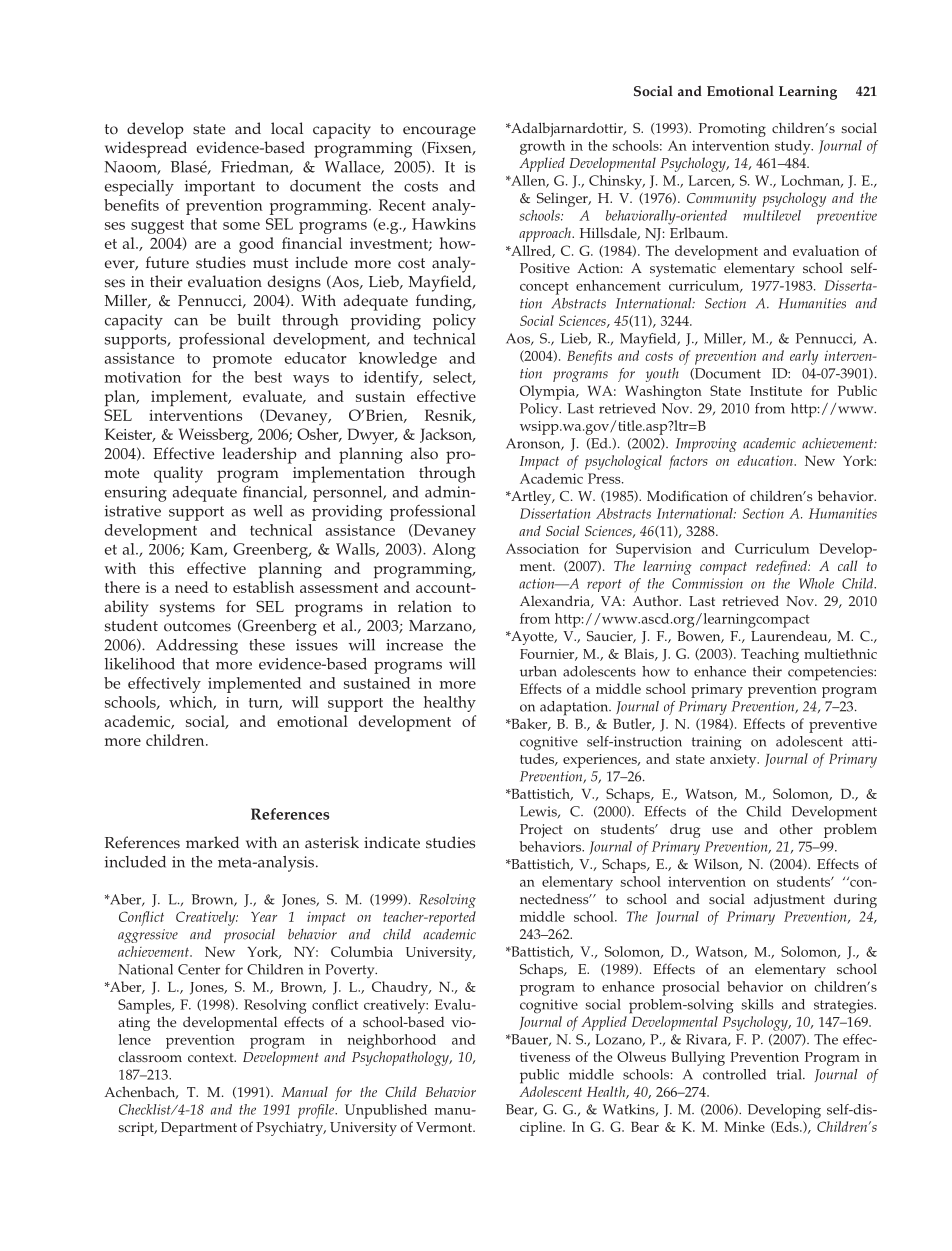 The image size is (952, 1251). I want to click on marked, so click(212, 842).
